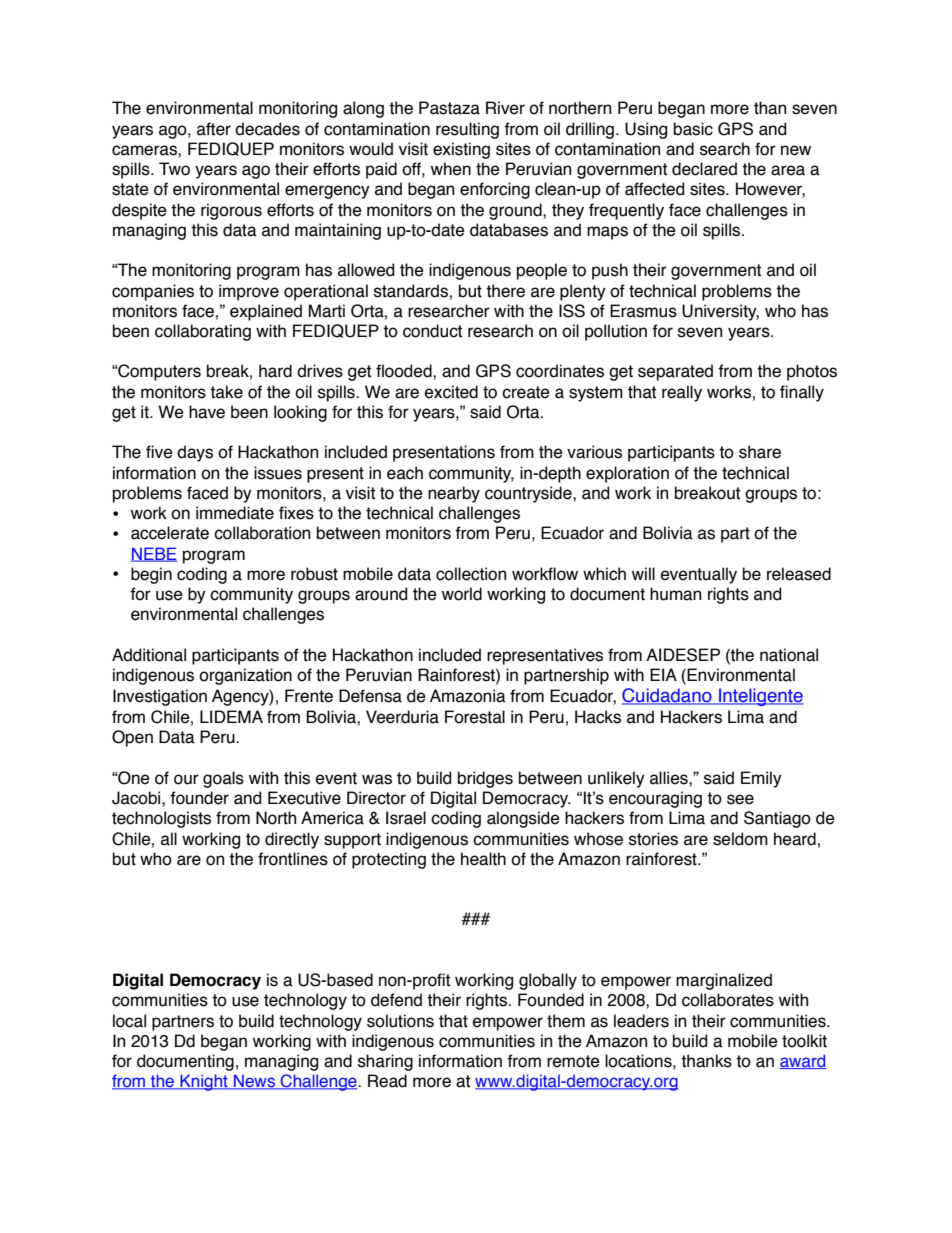 Image resolution: width=952 pixels, height=1233 pixels. Describe the element at coordinates (760, 452) in the document. I see `share` at that location.
